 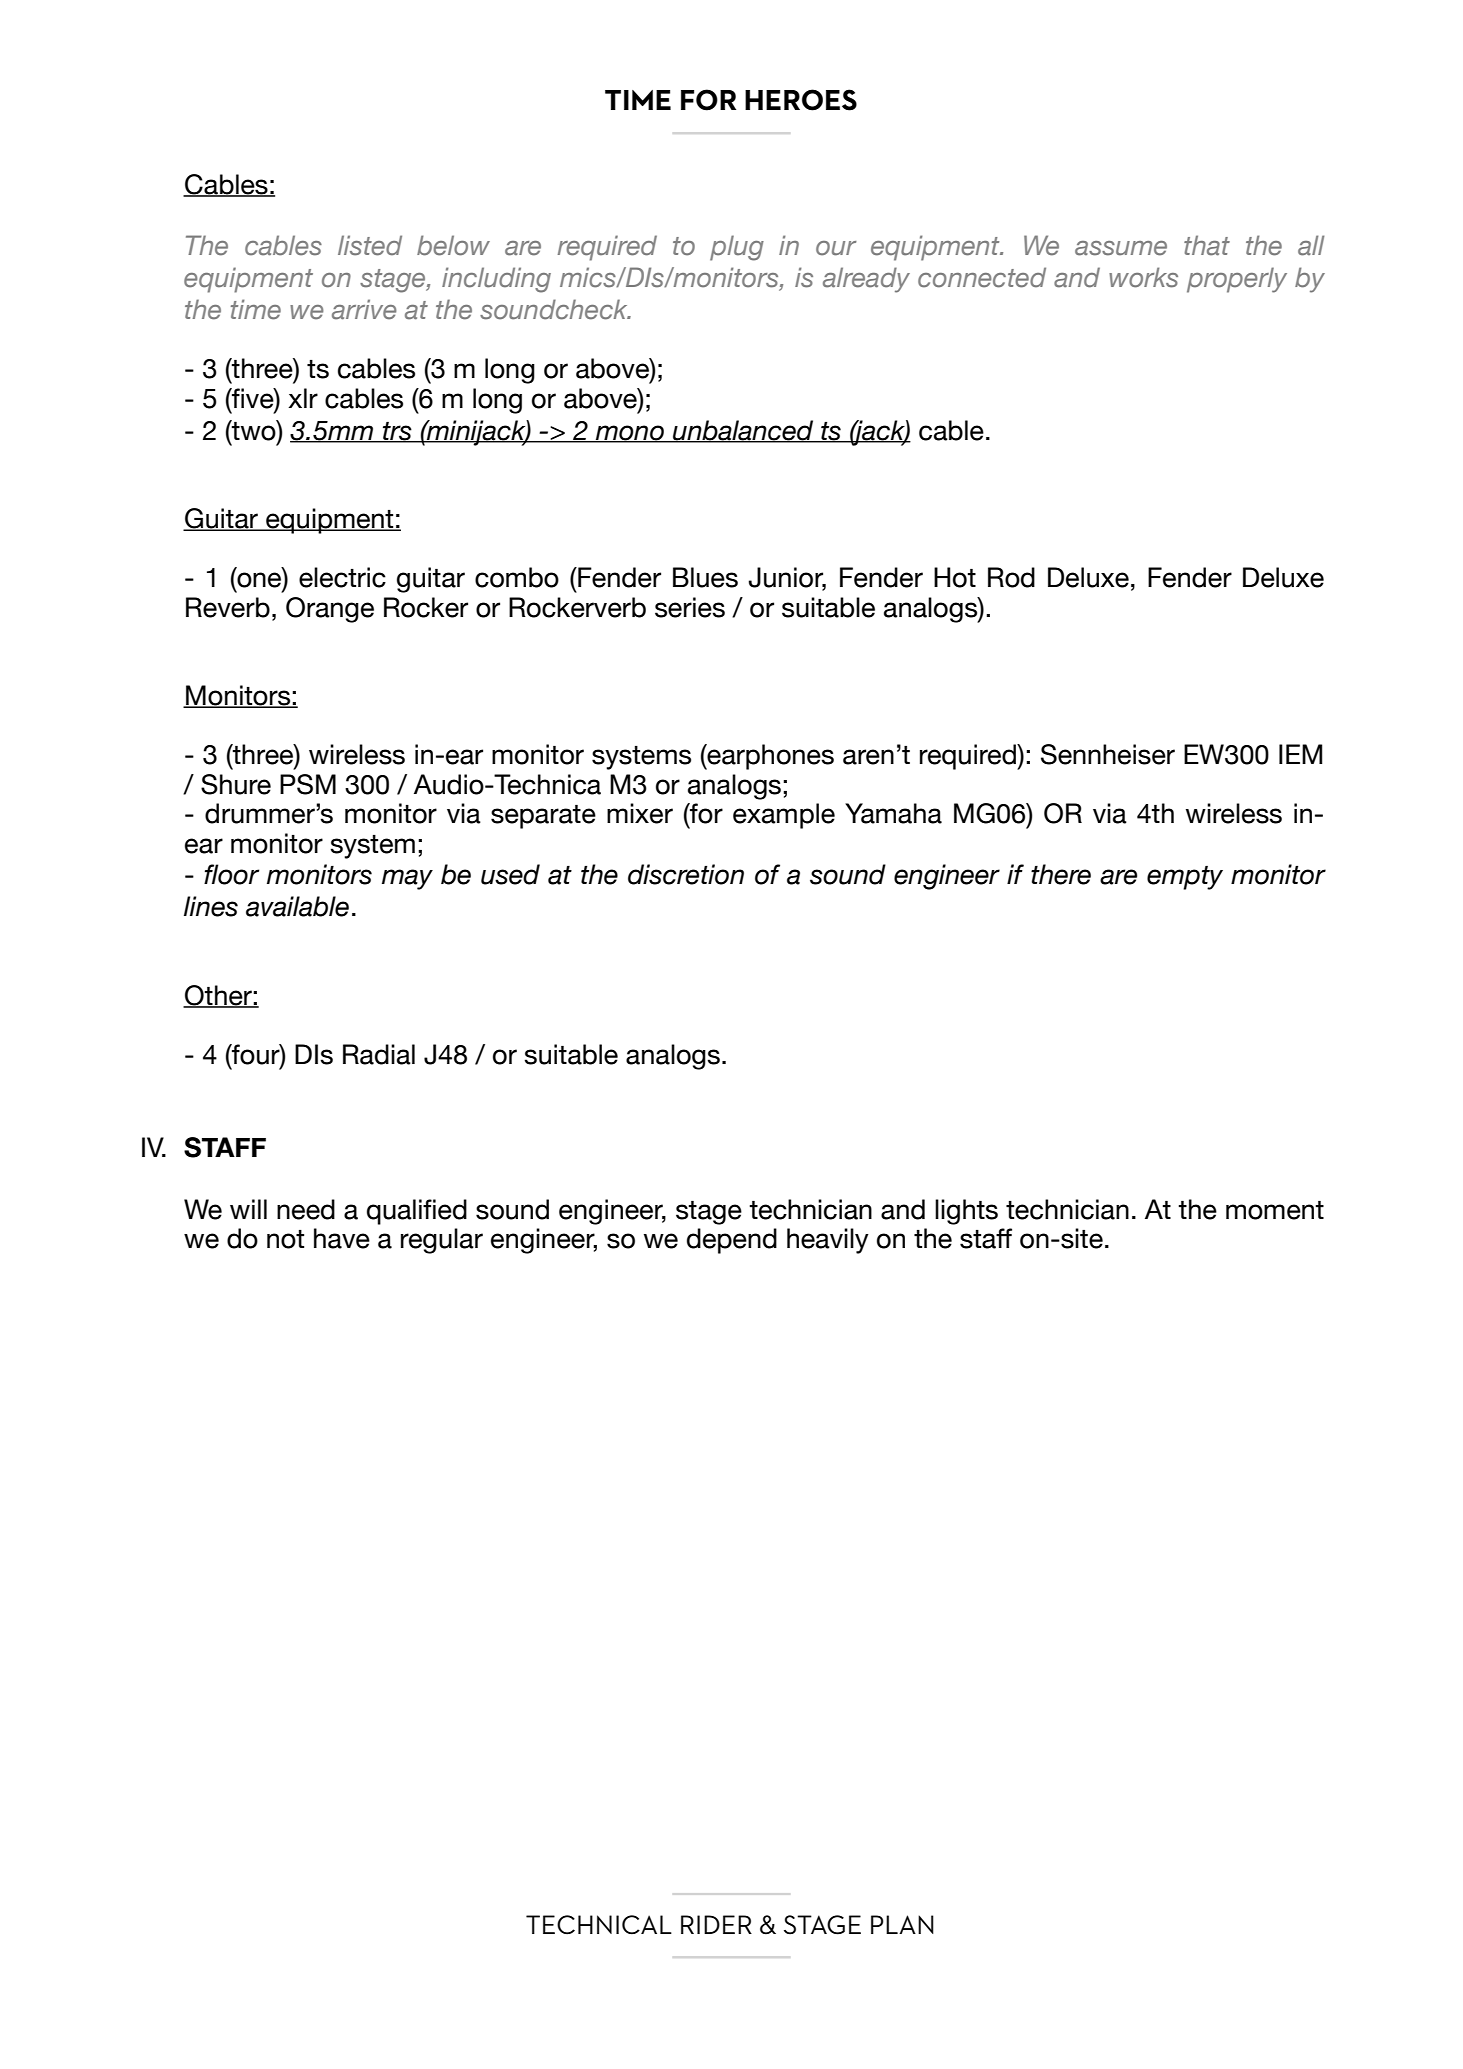 What do you see at coordinates (397, 432) in the image?
I see `trs` at bounding box center [397, 432].
